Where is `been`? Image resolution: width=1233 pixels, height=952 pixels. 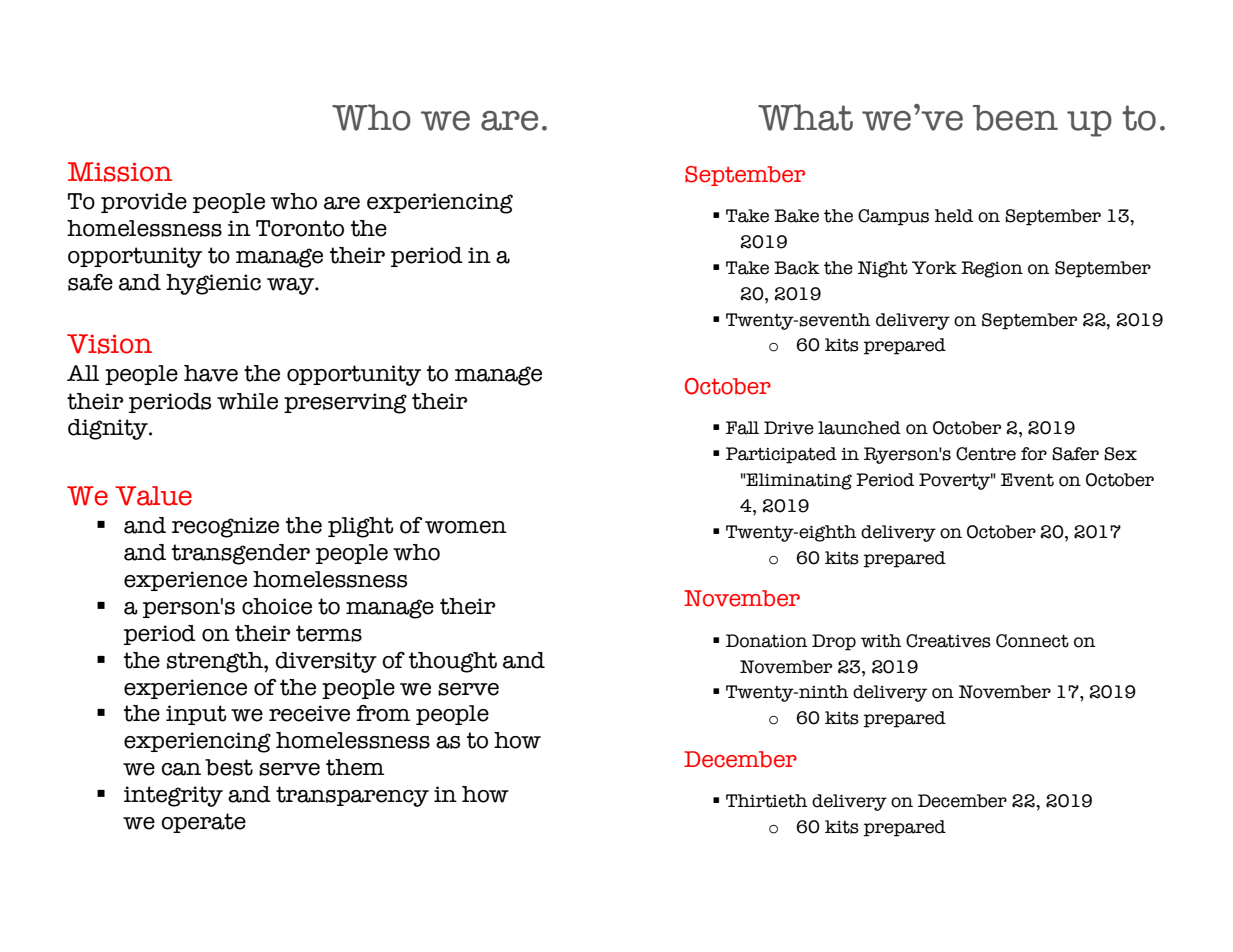 been is located at coordinates (1015, 118).
